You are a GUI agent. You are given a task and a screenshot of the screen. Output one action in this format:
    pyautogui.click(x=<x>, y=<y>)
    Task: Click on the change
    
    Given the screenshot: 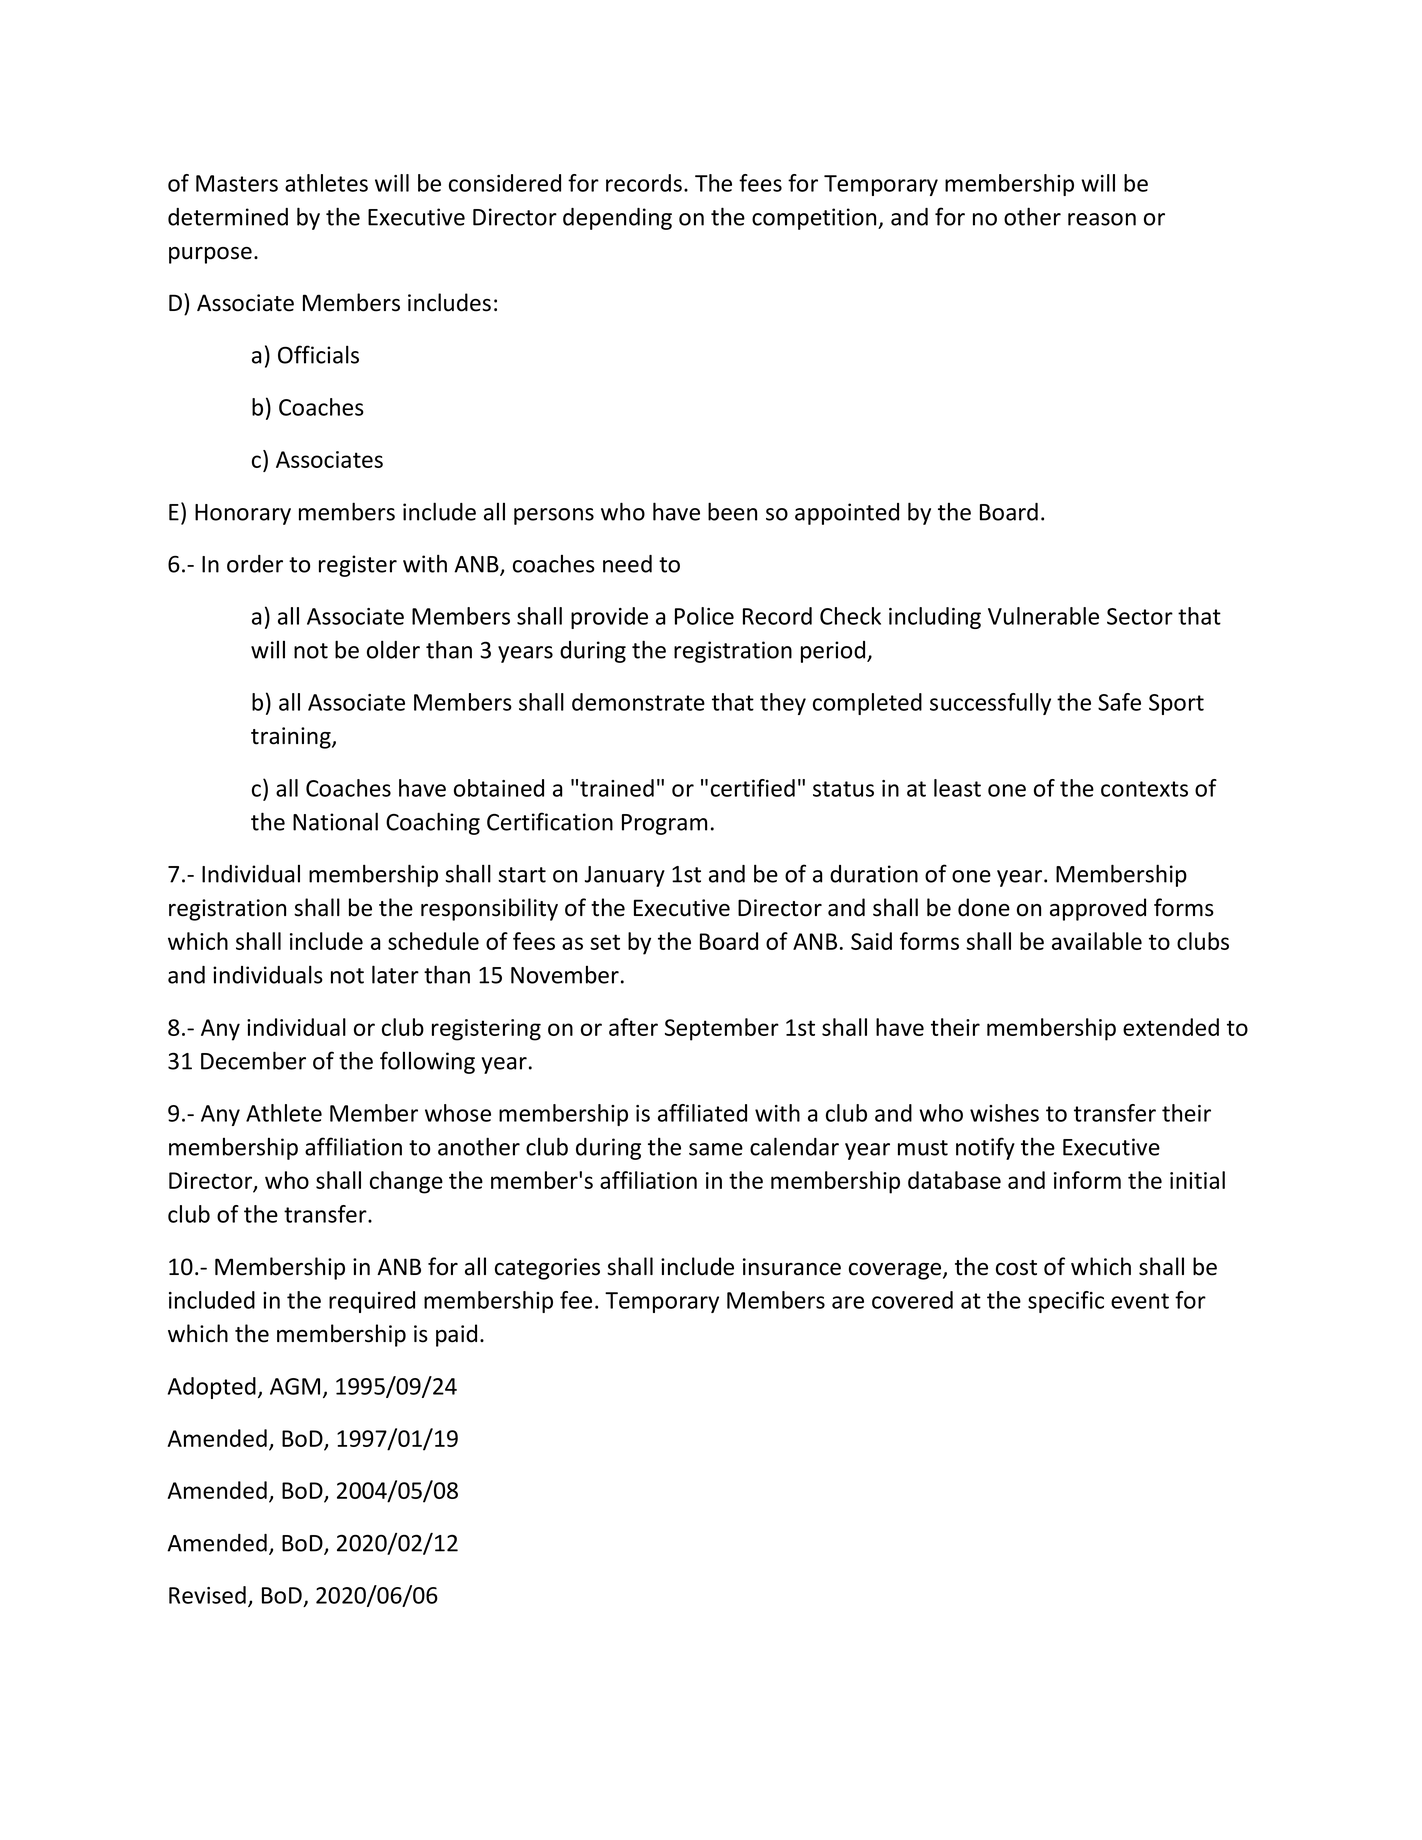 What is the action you would take?
    pyautogui.click(x=406, y=1182)
